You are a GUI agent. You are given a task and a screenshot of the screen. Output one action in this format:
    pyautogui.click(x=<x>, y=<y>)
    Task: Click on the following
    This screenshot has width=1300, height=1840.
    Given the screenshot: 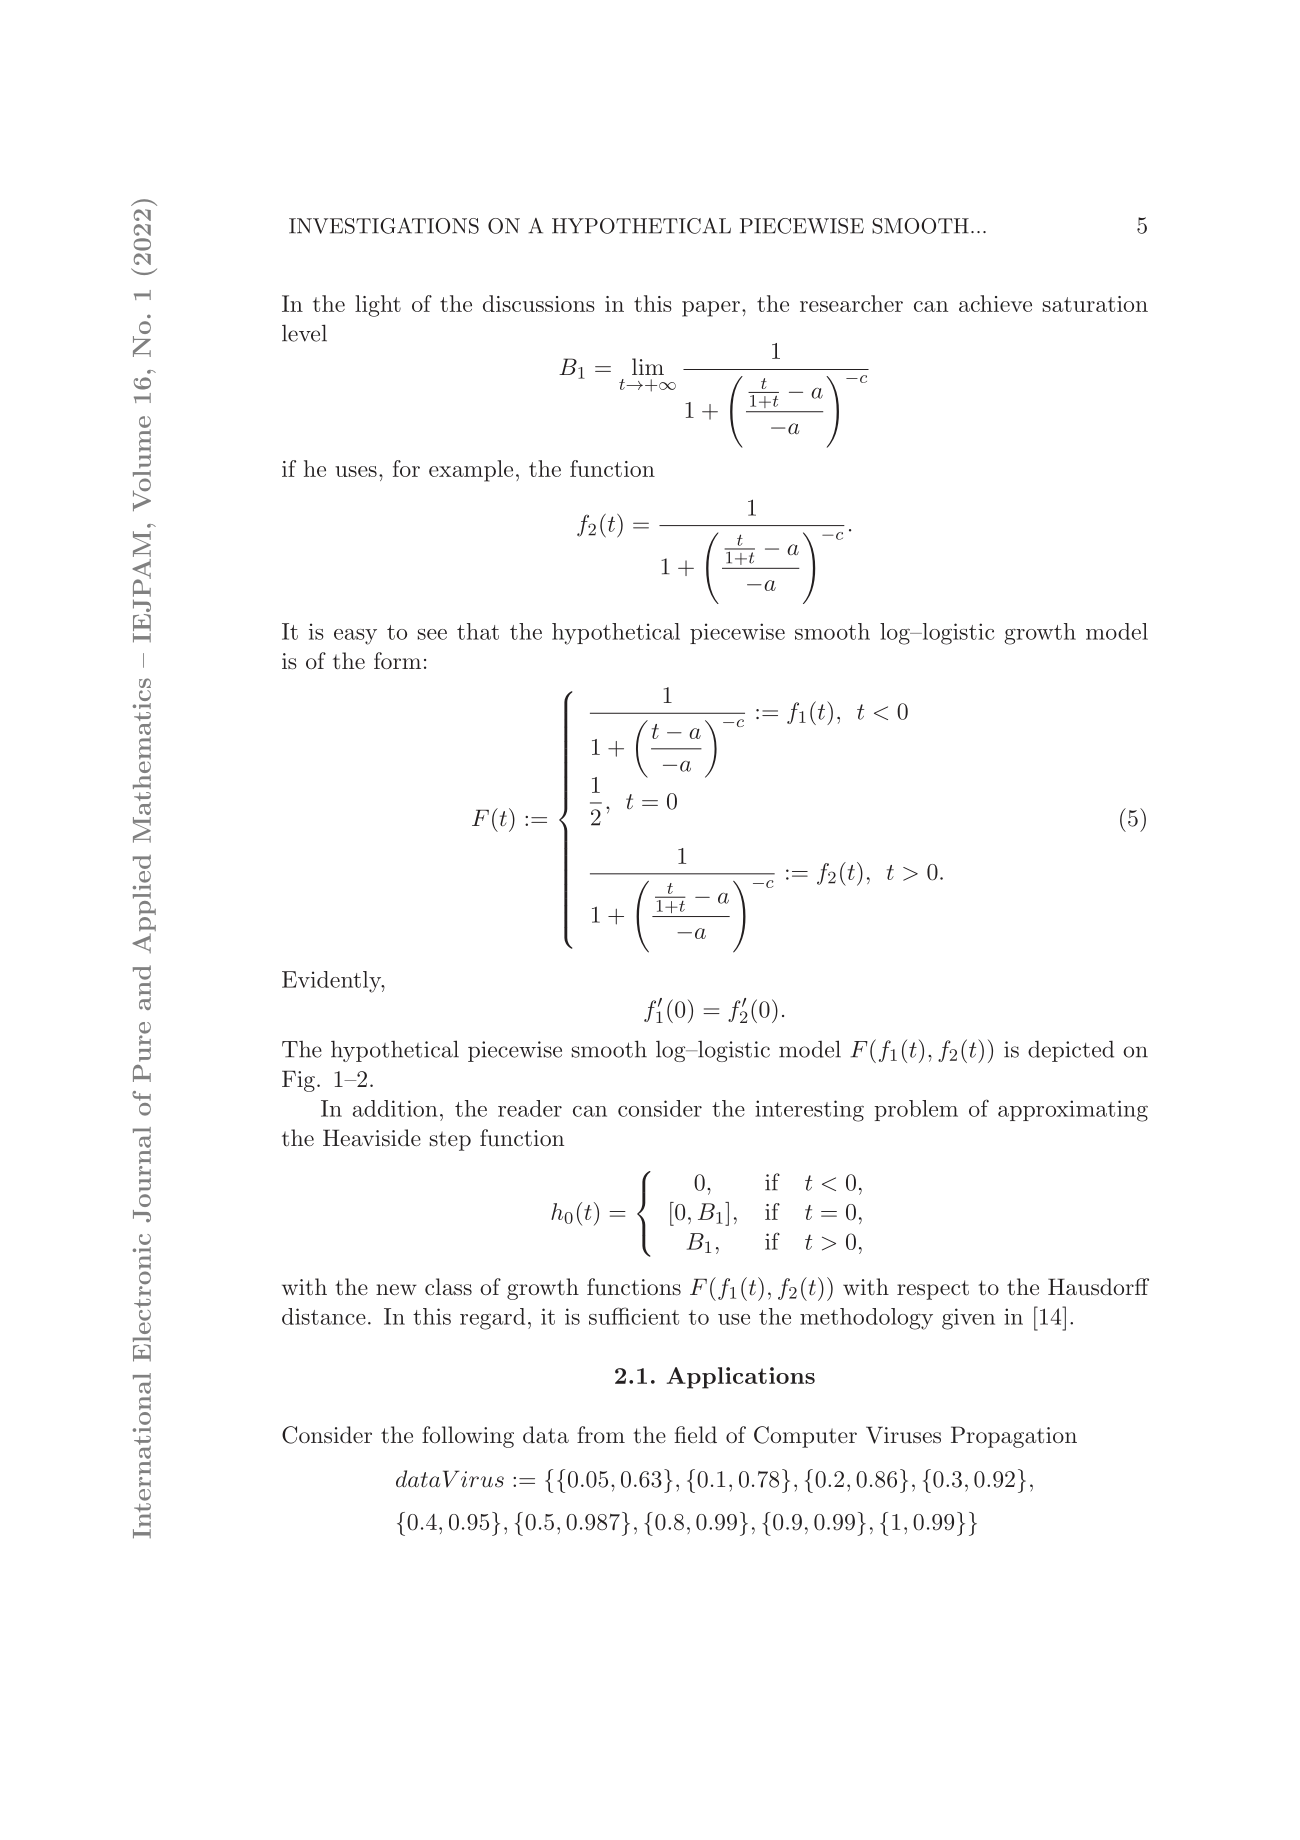 What is the action you would take?
    pyautogui.click(x=468, y=1437)
